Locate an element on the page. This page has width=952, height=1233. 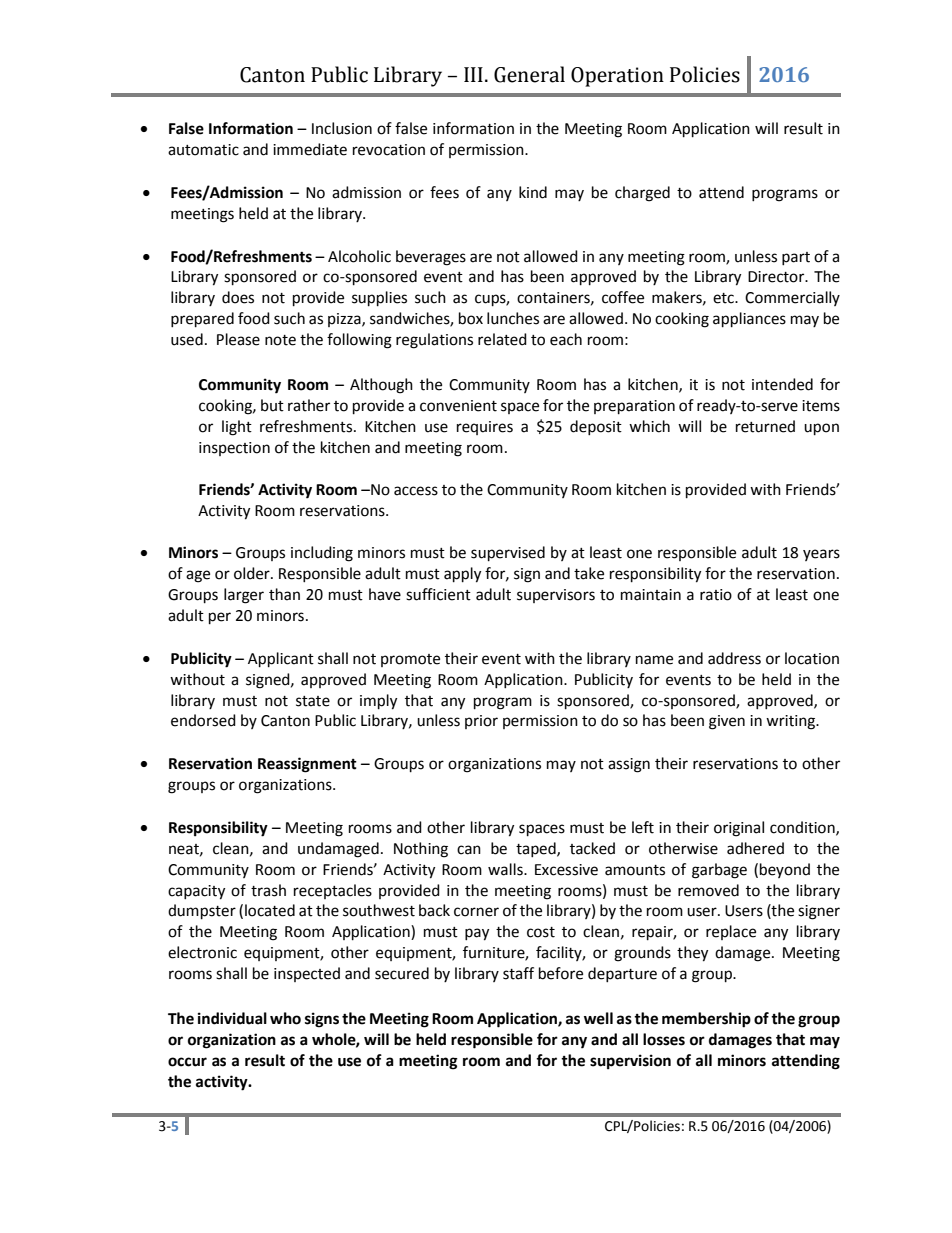
note is located at coordinates (280, 340).
